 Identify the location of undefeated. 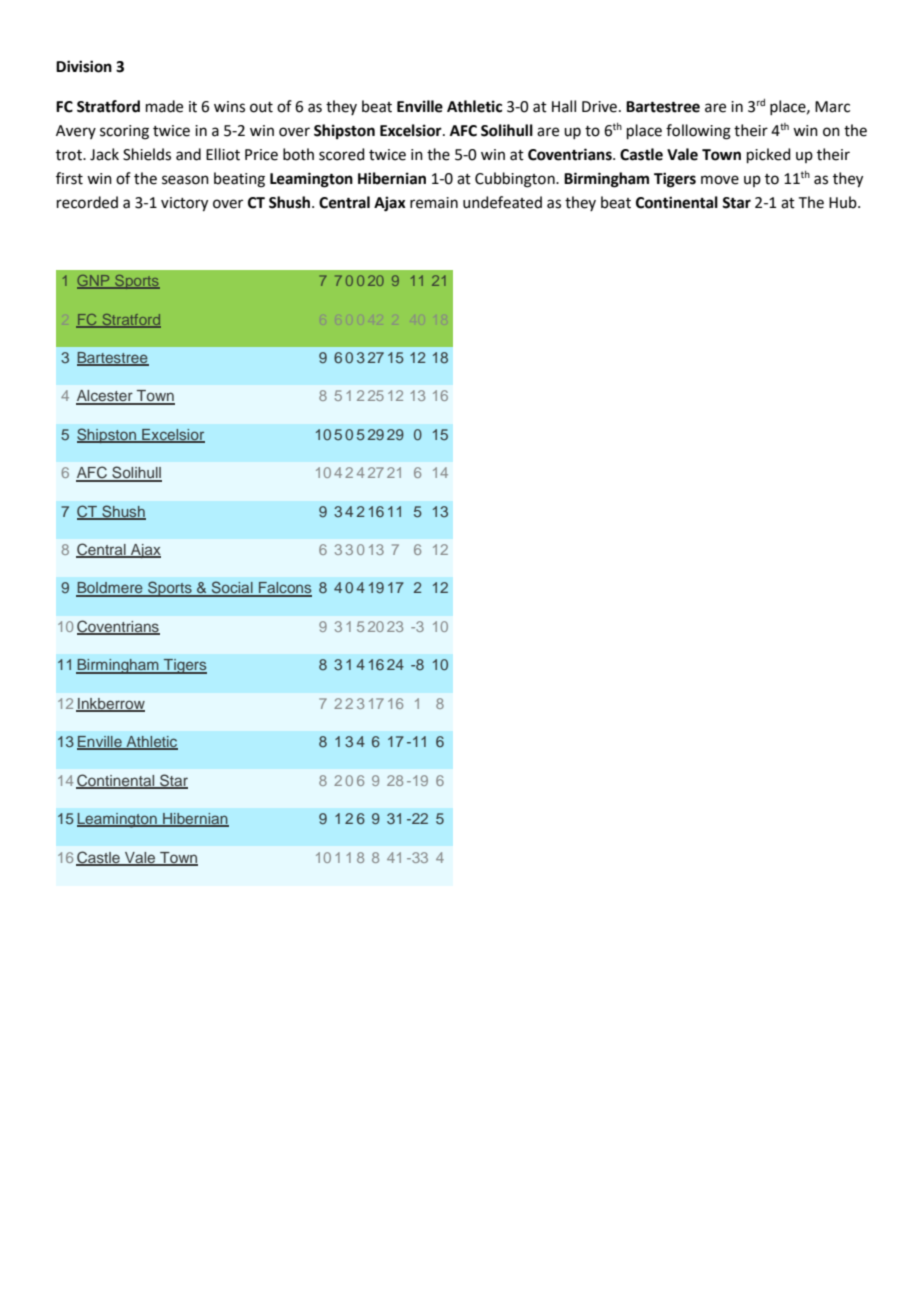
(502, 202).
